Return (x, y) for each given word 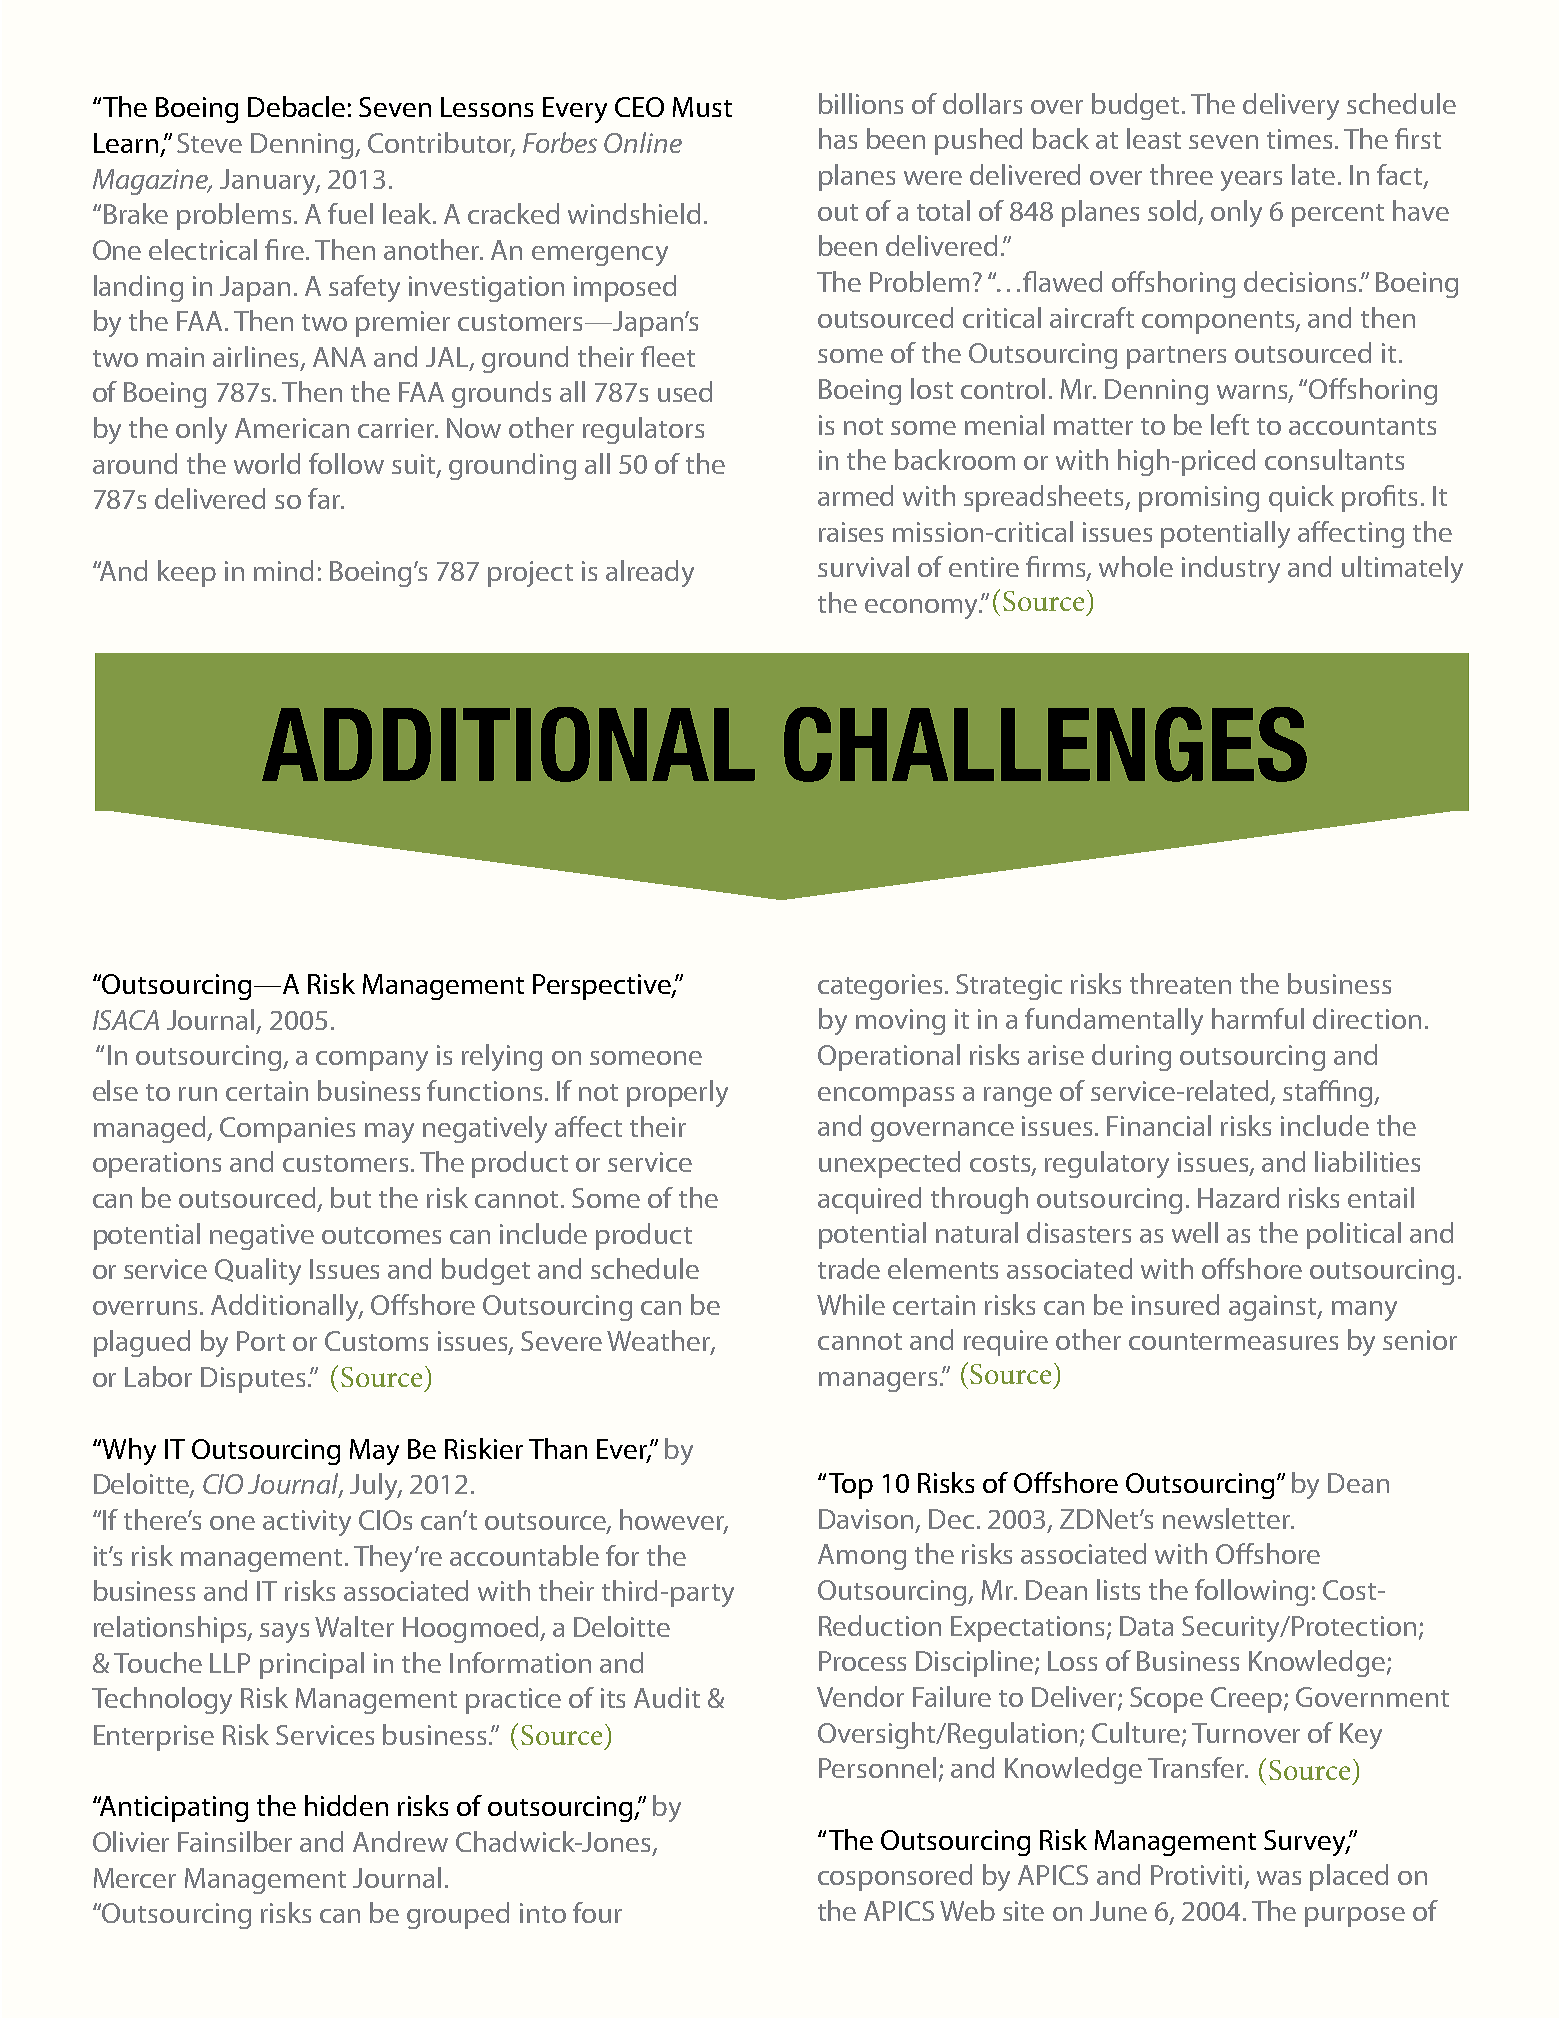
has (838, 138)
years (1251, 181)
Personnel (877, 1767)
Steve (209, 143)
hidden (346, 1805)
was (1279, 1878)
